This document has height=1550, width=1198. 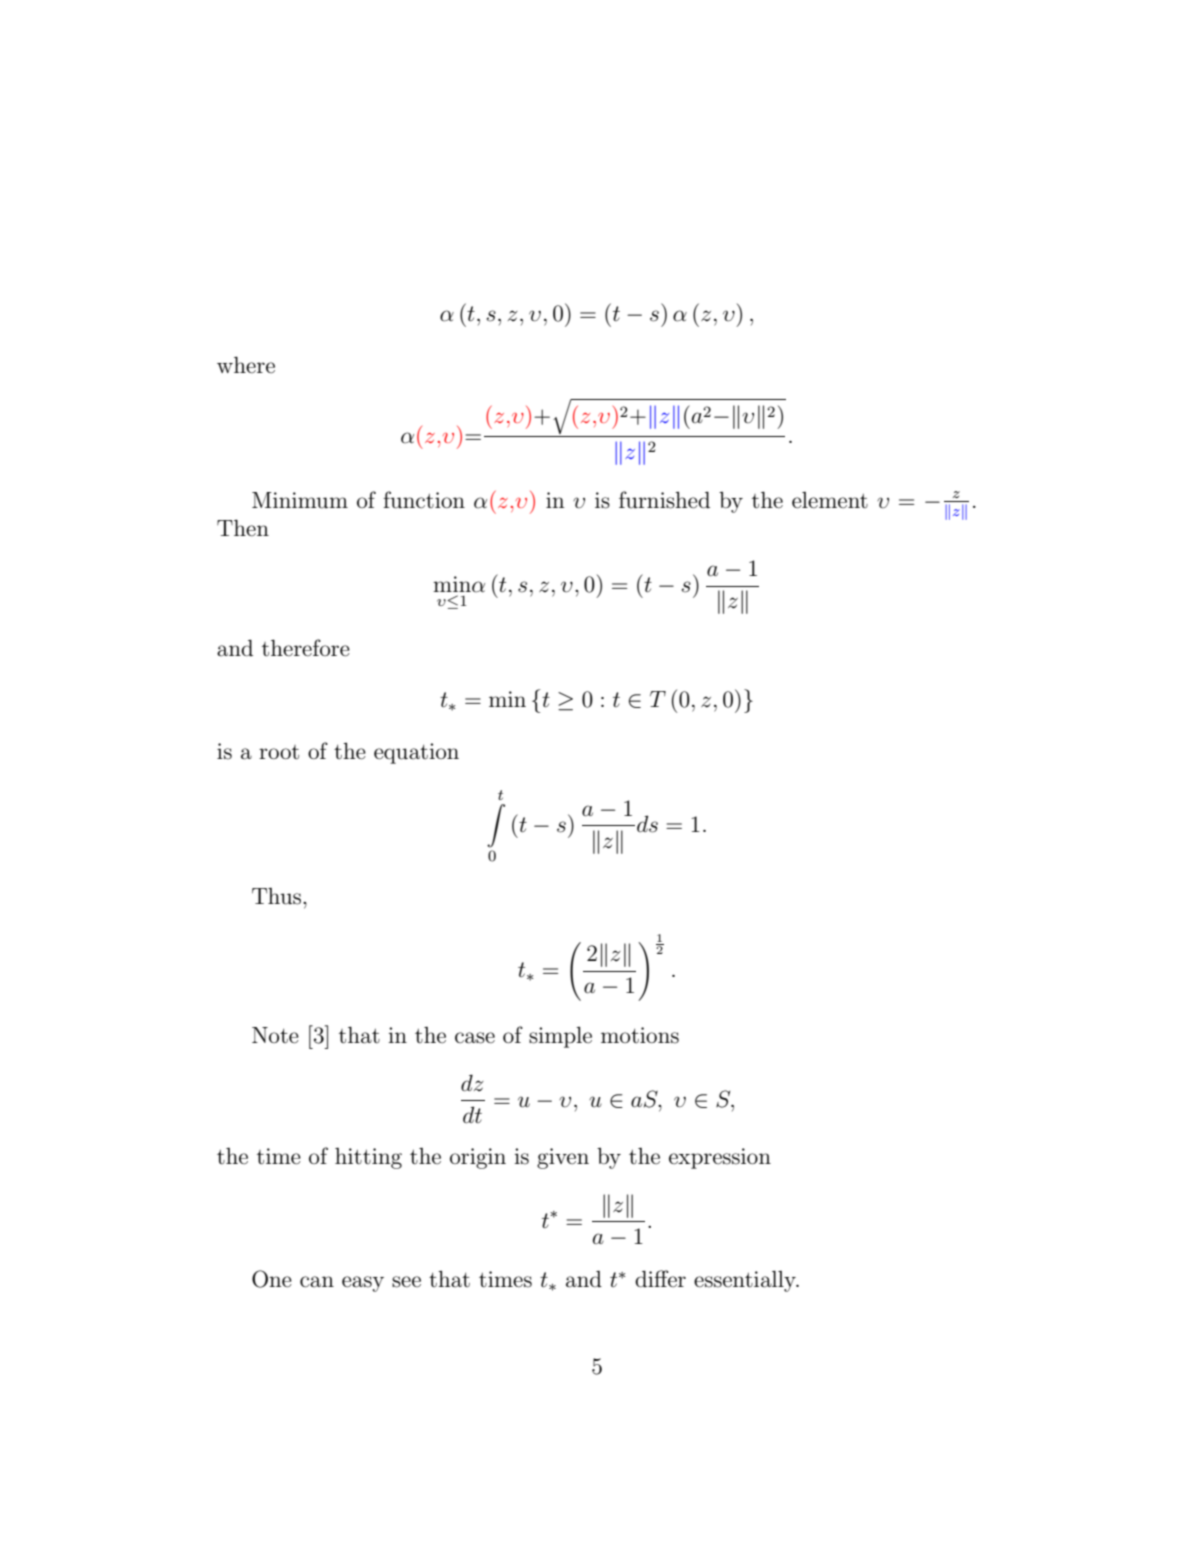 I want to click on differ, so click(x=660, y=1279).
